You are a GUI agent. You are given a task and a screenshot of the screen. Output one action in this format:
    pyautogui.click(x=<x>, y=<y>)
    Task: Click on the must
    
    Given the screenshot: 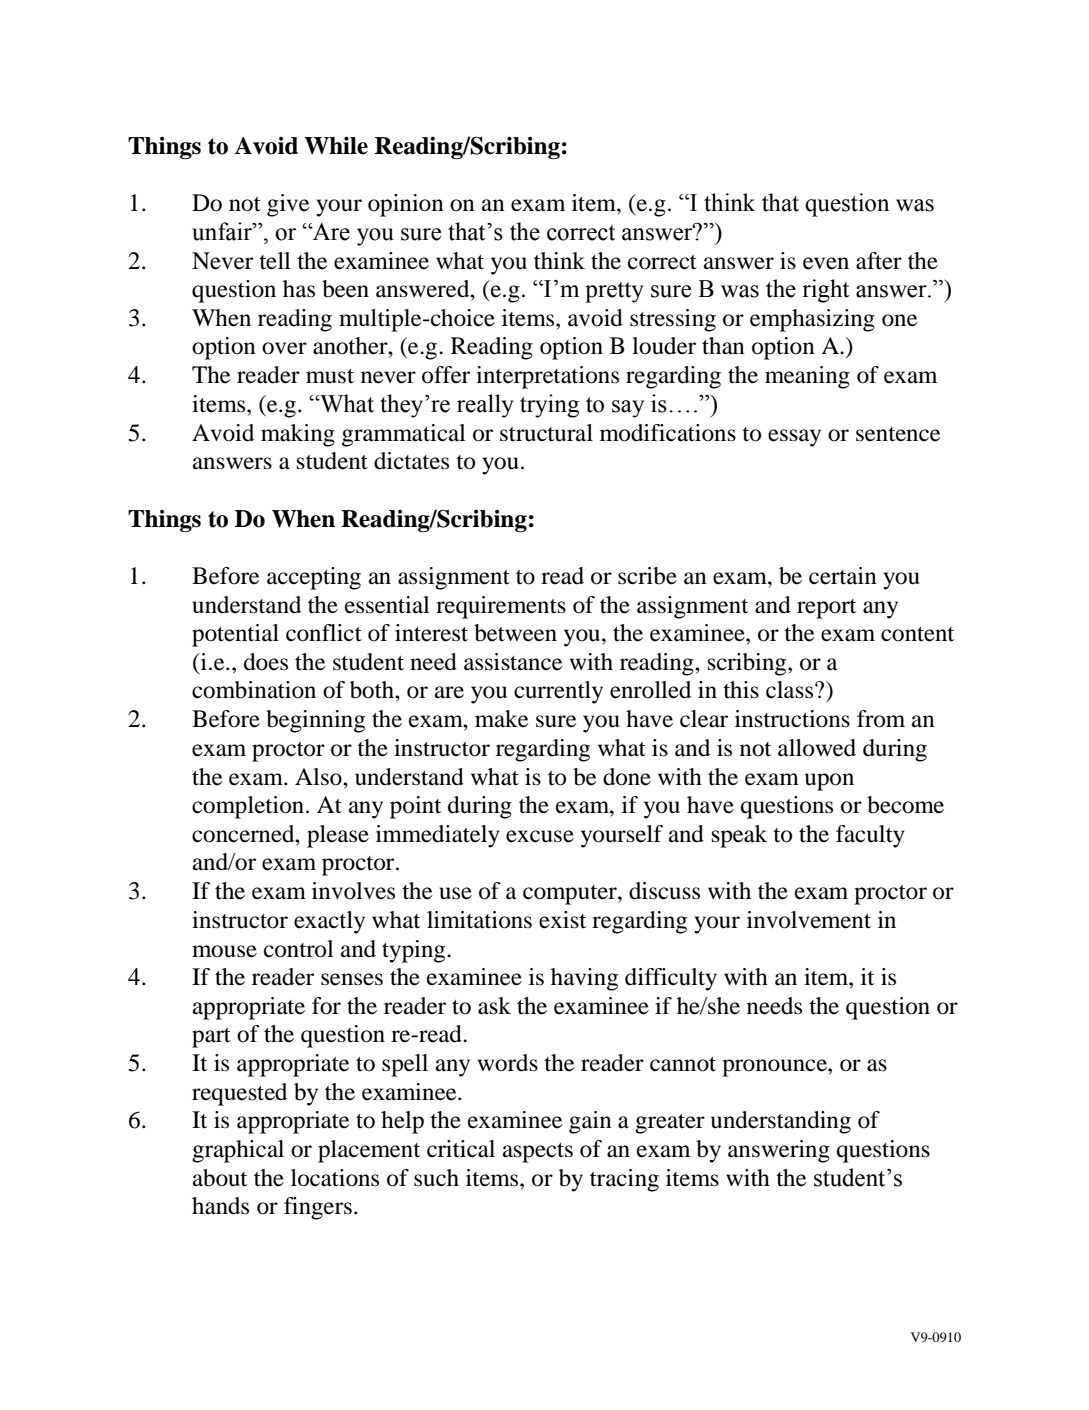 What is the action you would take?
    pyautogui.click(x=330, y=376)
